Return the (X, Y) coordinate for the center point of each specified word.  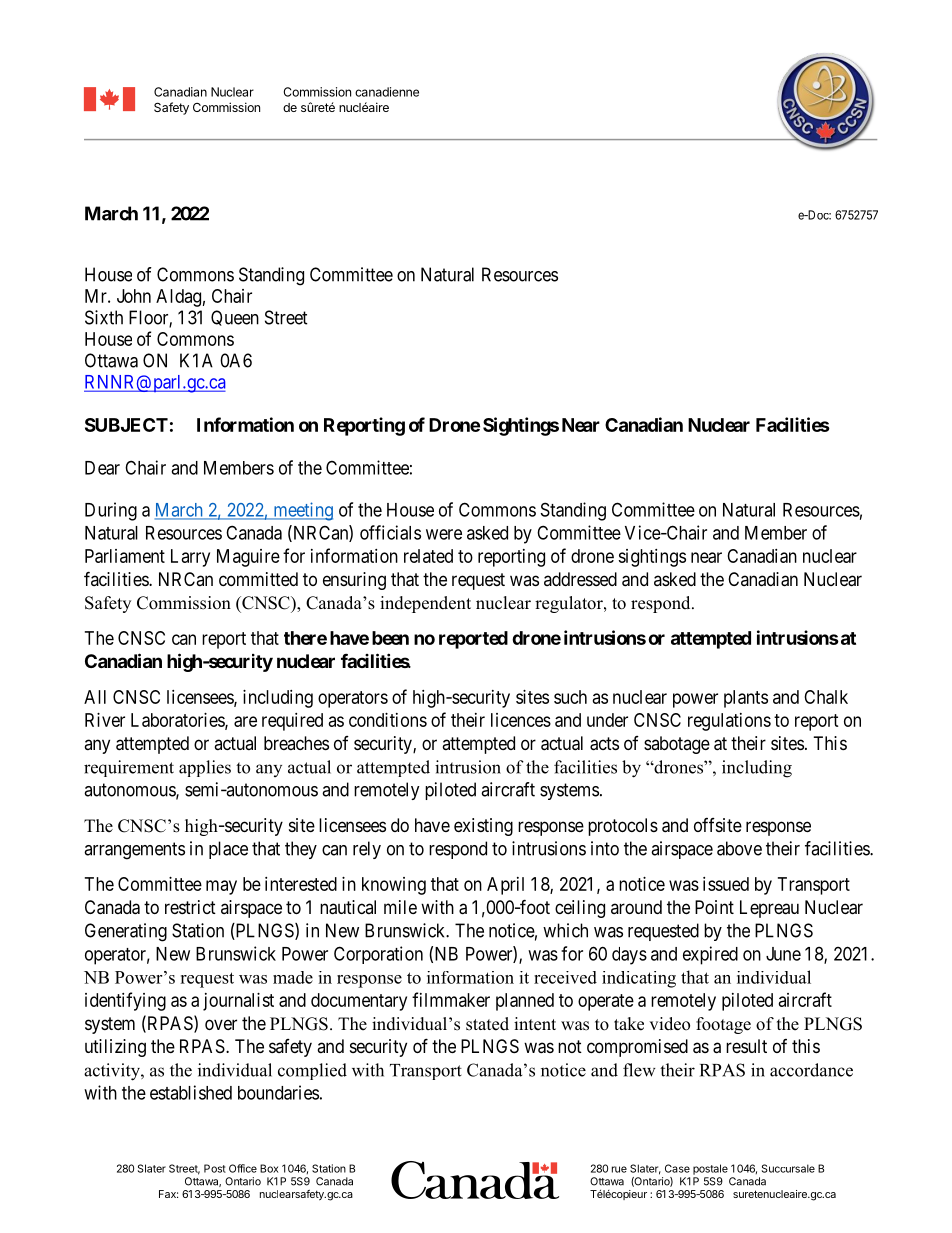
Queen (235, 318)
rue (619, 1169)
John (134, 296)
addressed (580, 579)
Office (243, 1168)
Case (677, 1168)
